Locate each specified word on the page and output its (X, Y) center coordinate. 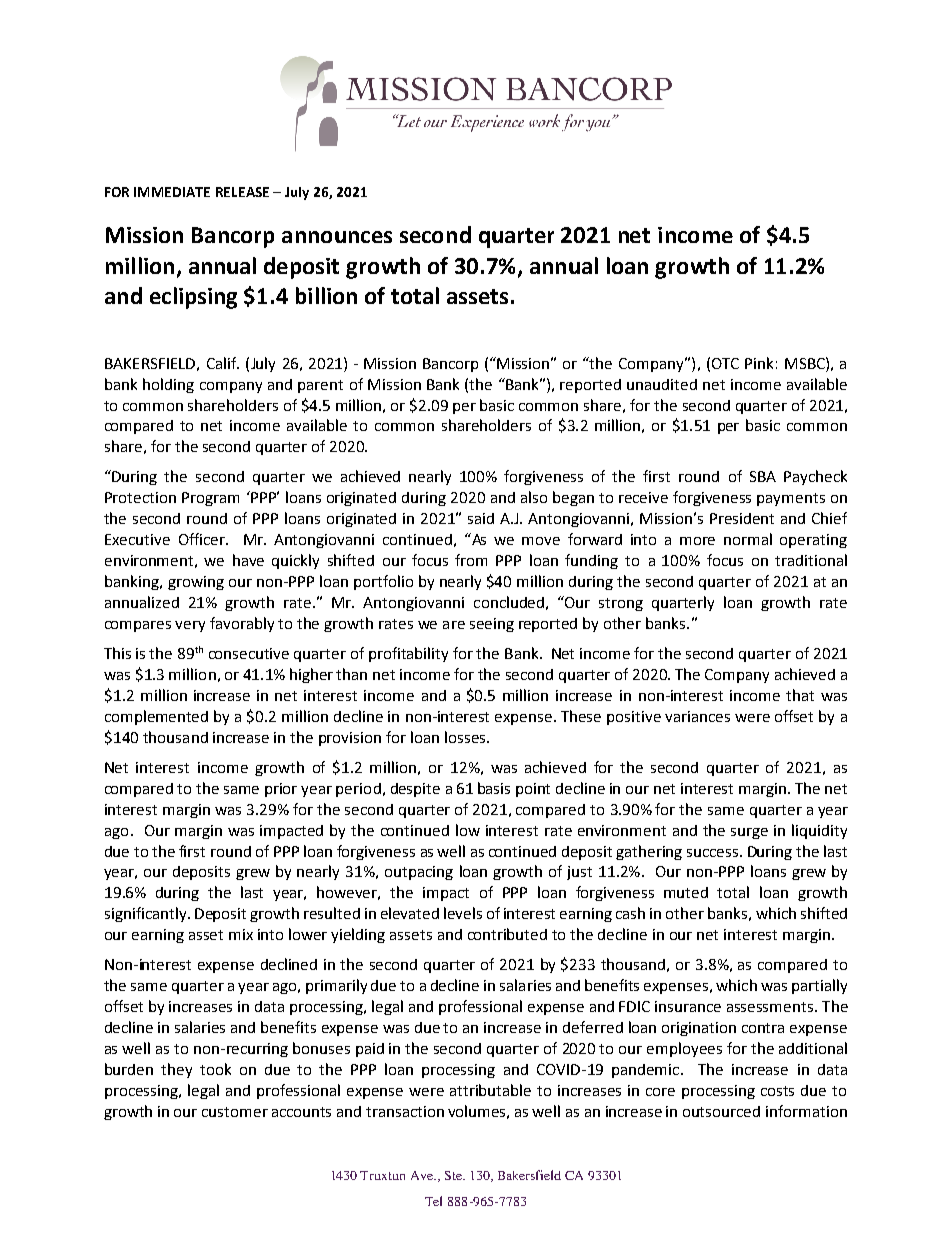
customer (235, 1112)
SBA (763, 476)
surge (749, 833)
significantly (147, 914)
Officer (203, 539)
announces (337, 237)
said (481, 518)
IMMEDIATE (172, 192)
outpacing (419, 873)
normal (748, 539)
